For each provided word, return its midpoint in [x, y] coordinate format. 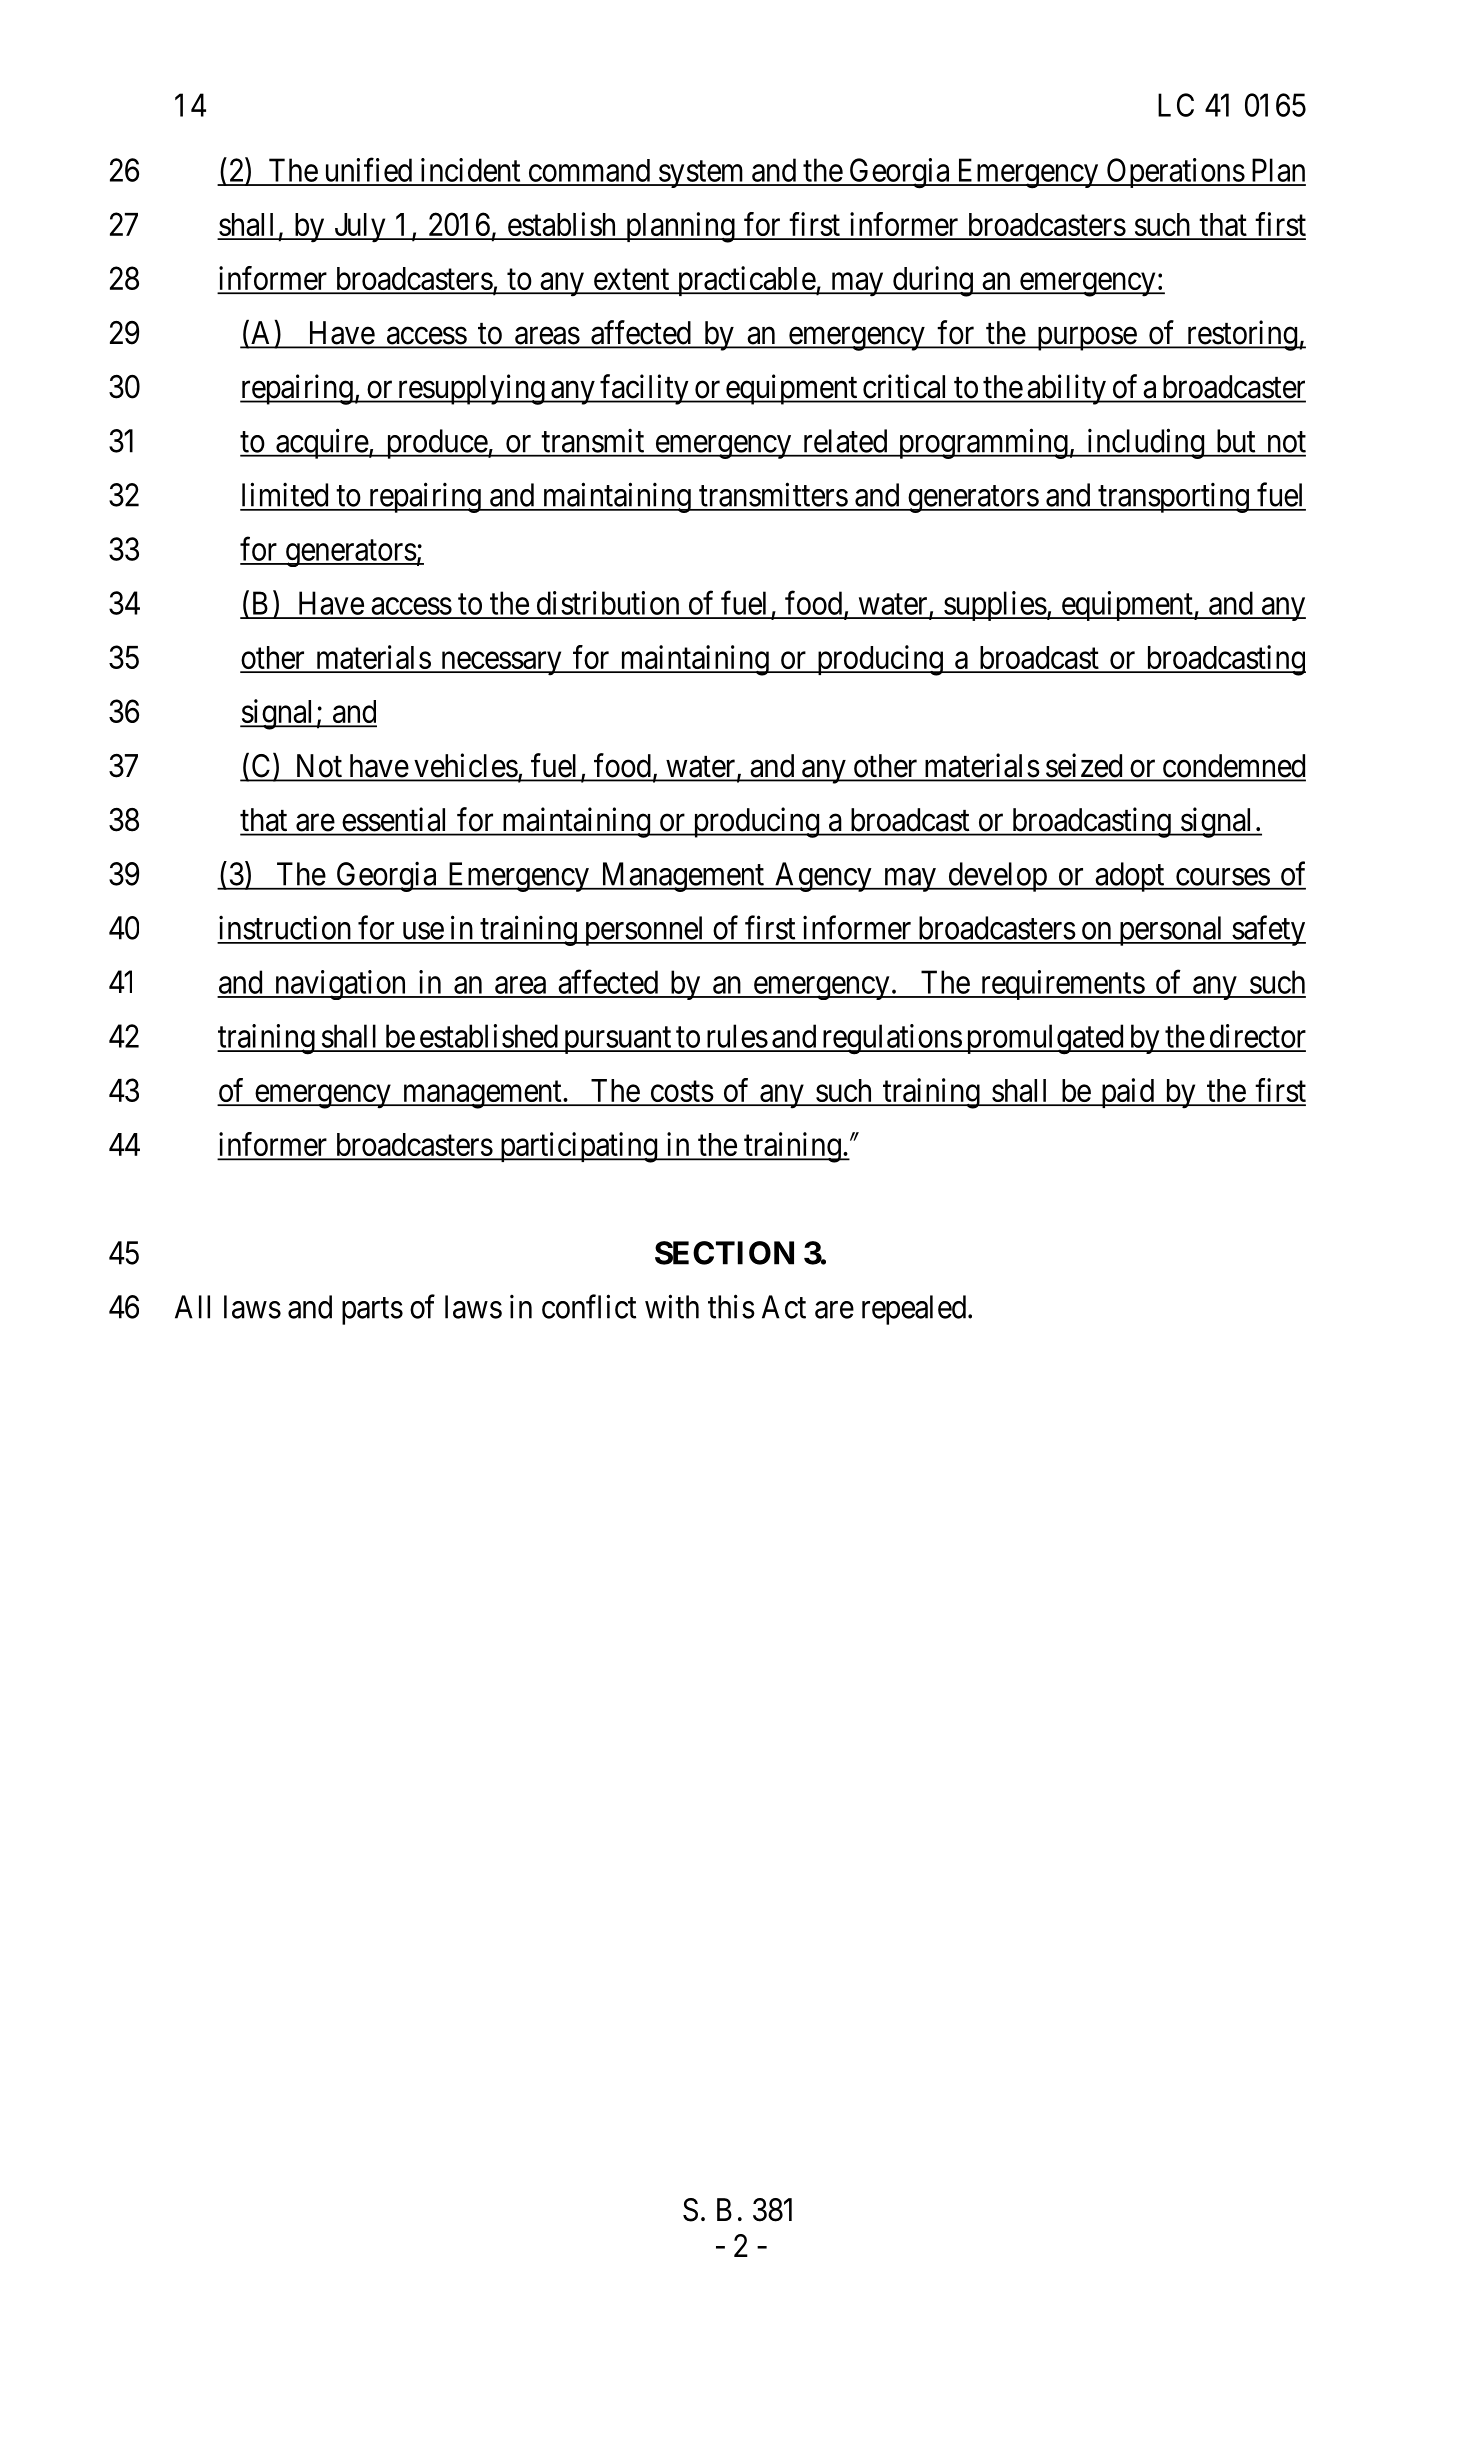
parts [372, 1311]
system [702, 174]
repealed [915, 1310]
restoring [1241, 335]
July [360, 228]
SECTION [724, 1253]
